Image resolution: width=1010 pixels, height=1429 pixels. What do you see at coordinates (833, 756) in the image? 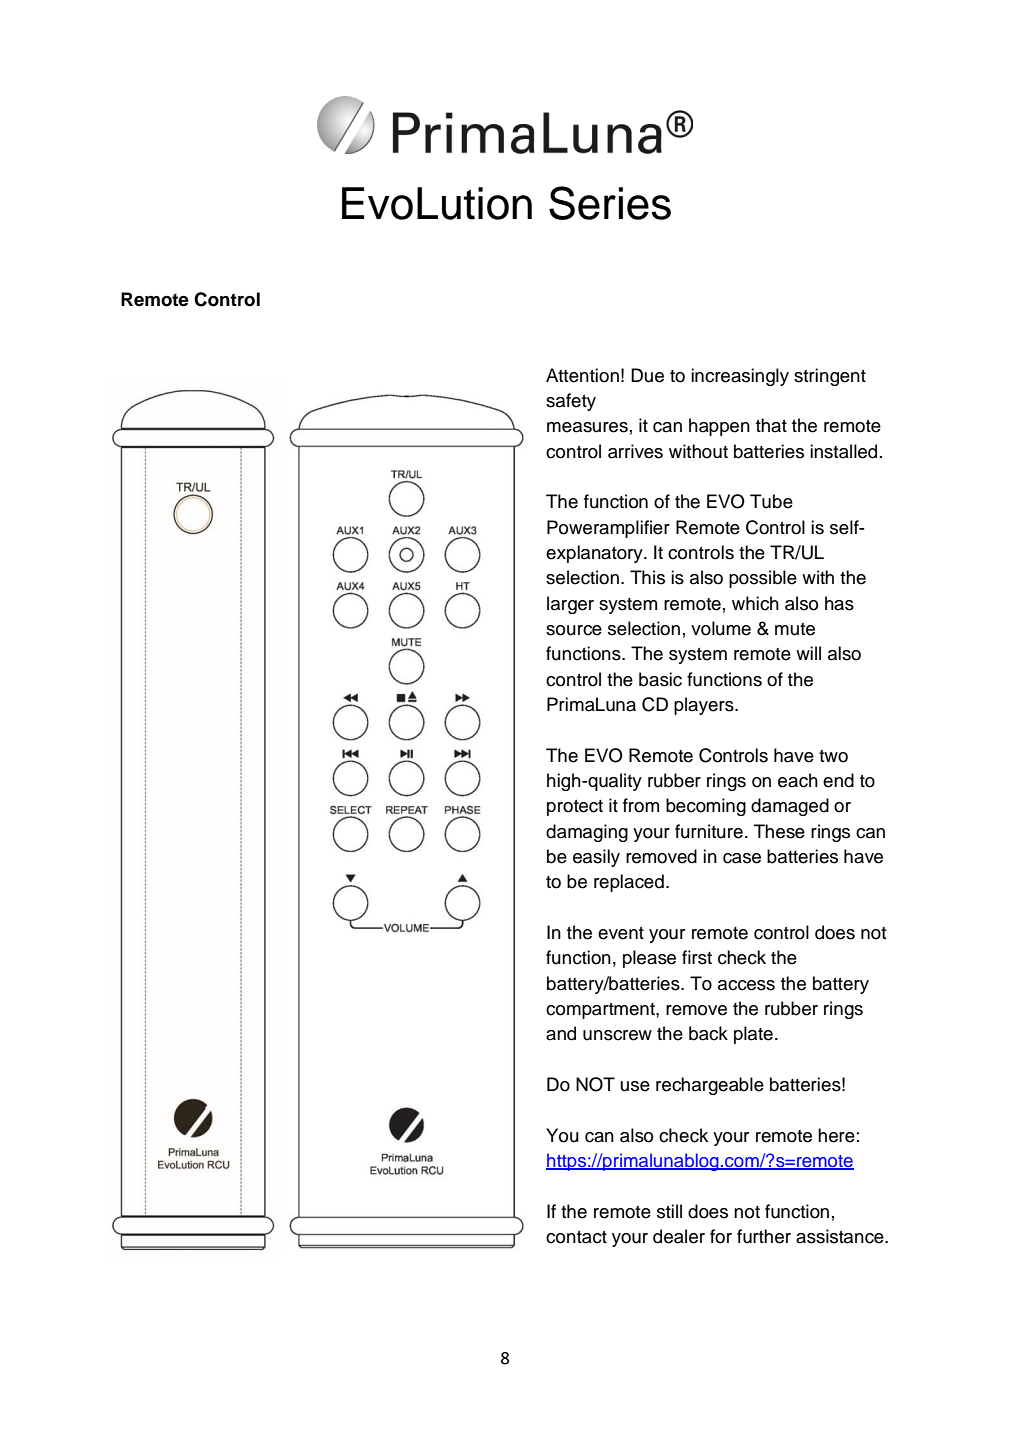
I see `two` at bounding box center [833, 756].
